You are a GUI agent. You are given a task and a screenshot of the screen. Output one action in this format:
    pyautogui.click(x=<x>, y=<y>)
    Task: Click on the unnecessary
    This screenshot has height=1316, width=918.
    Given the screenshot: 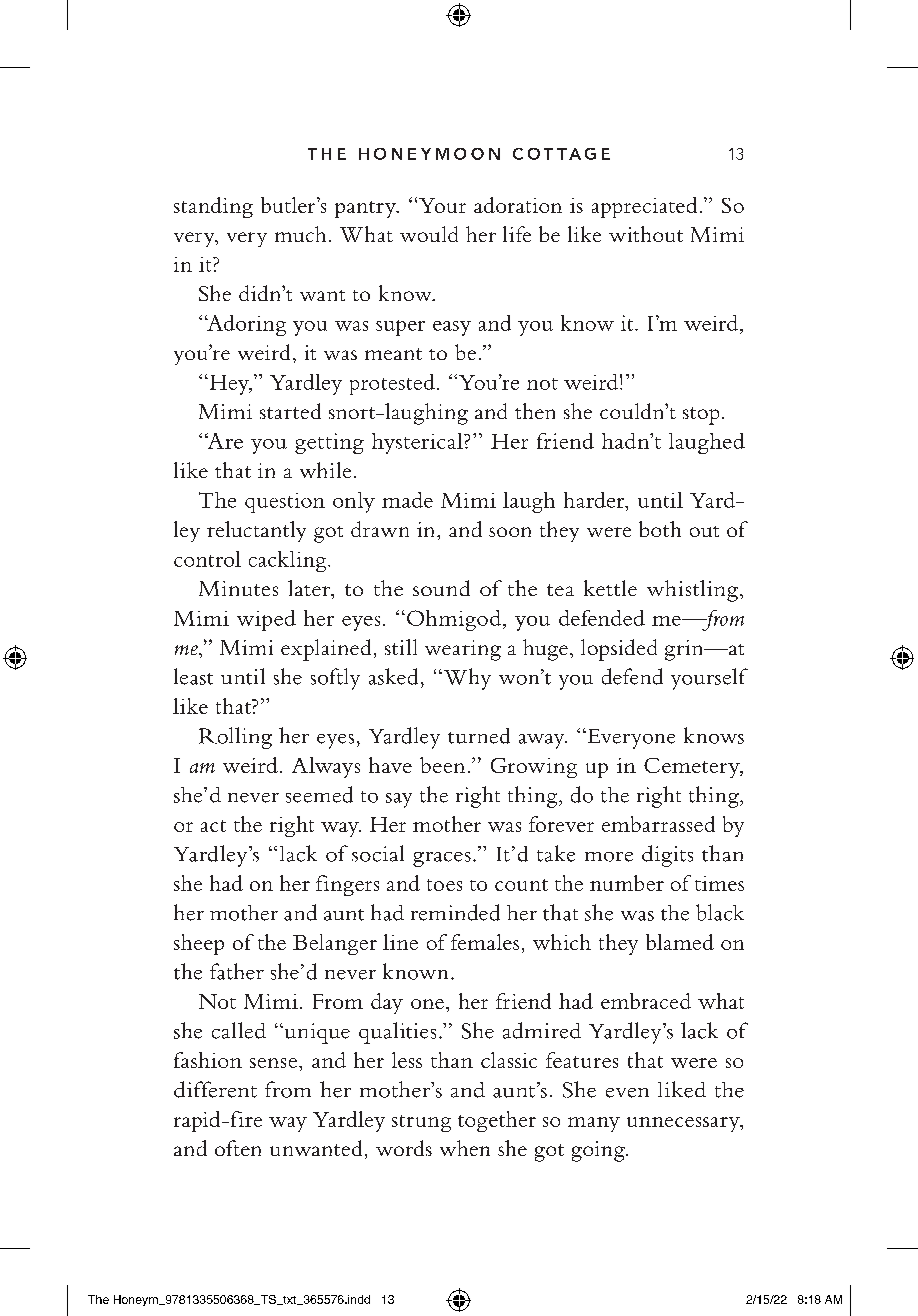 What is the action you would take?
    pyautogui.click(x=684, y=1124)
